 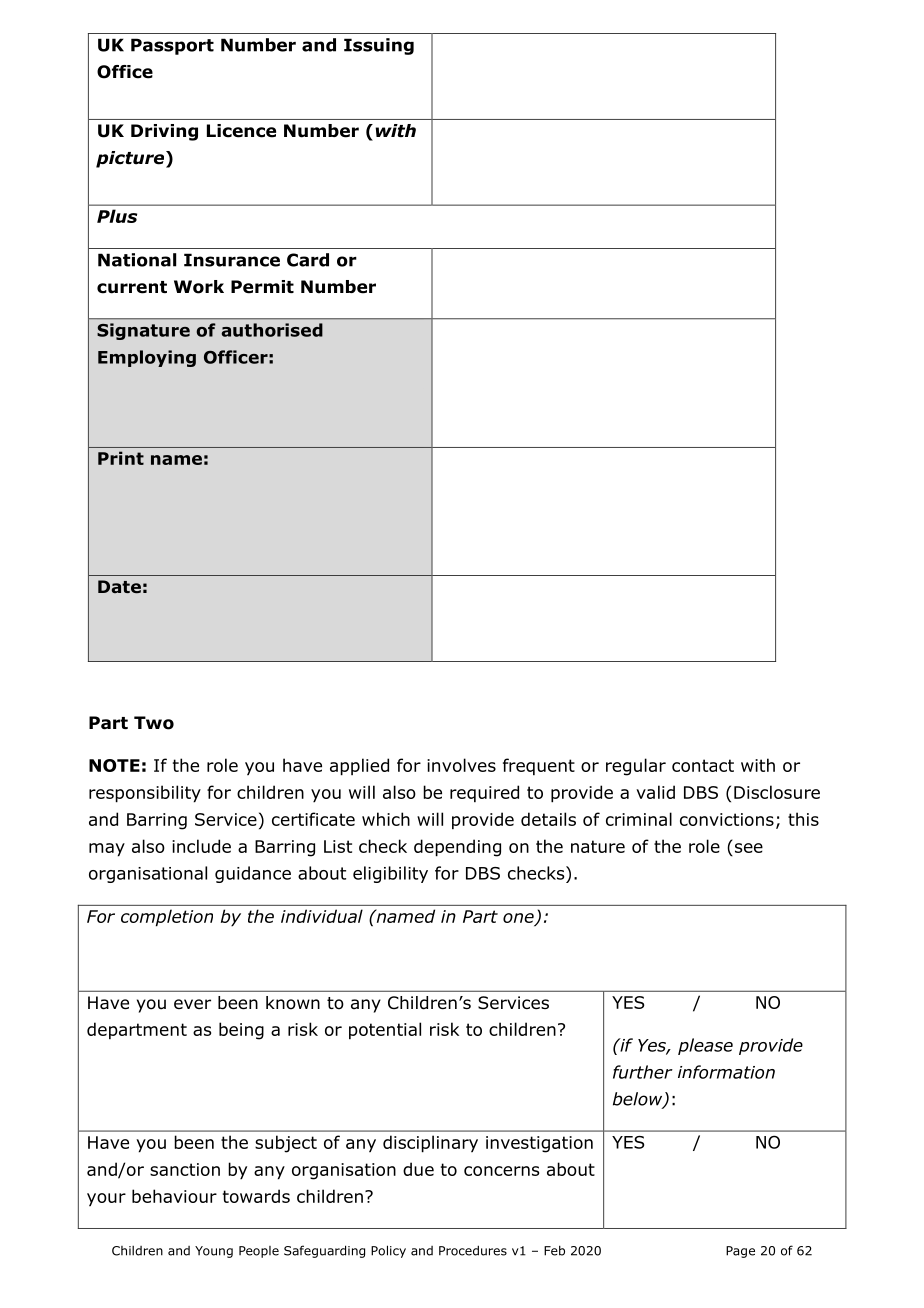 I want to click on Issuing, so click(x=379, y=46).
